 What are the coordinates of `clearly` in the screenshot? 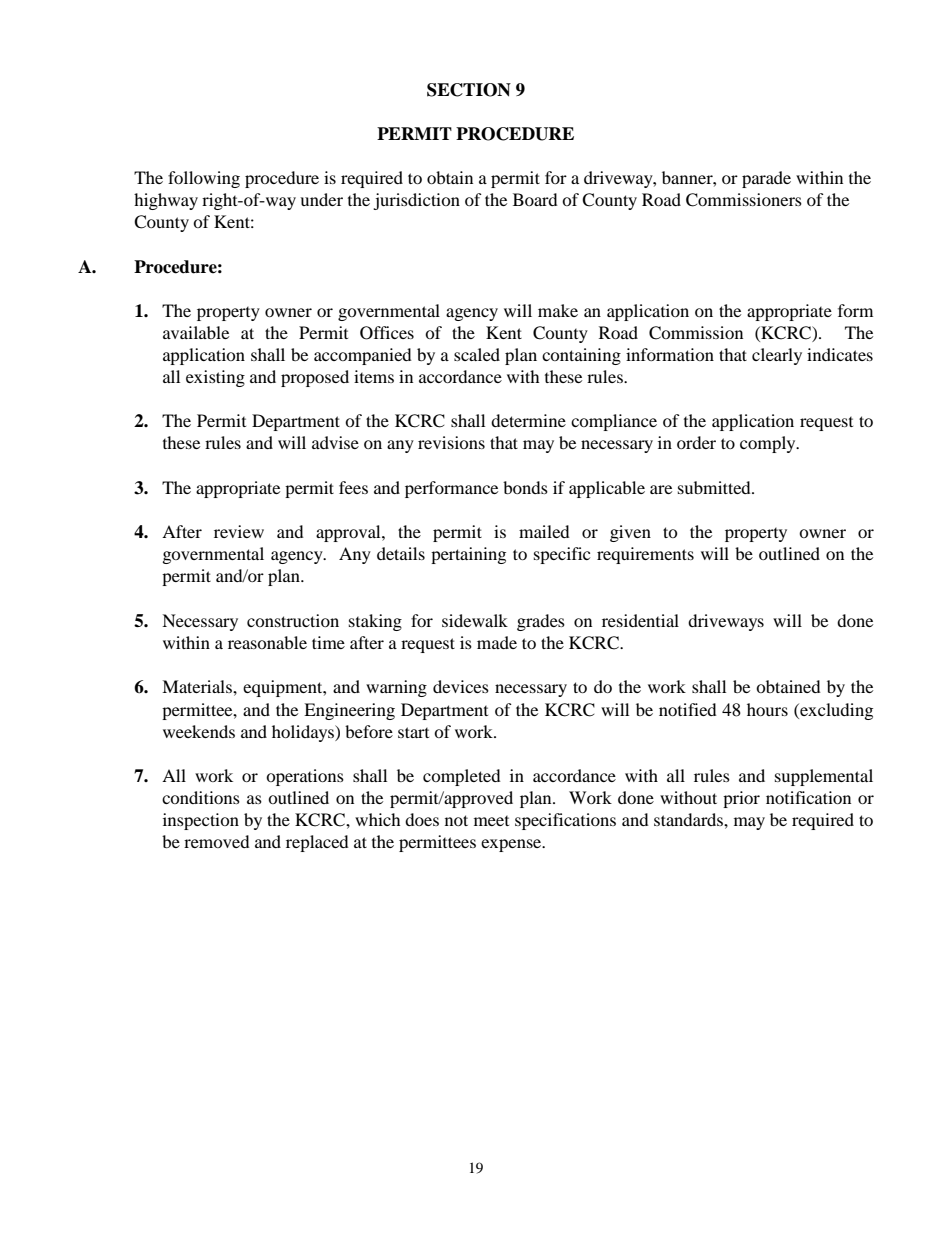 It's located at (777, 356).
